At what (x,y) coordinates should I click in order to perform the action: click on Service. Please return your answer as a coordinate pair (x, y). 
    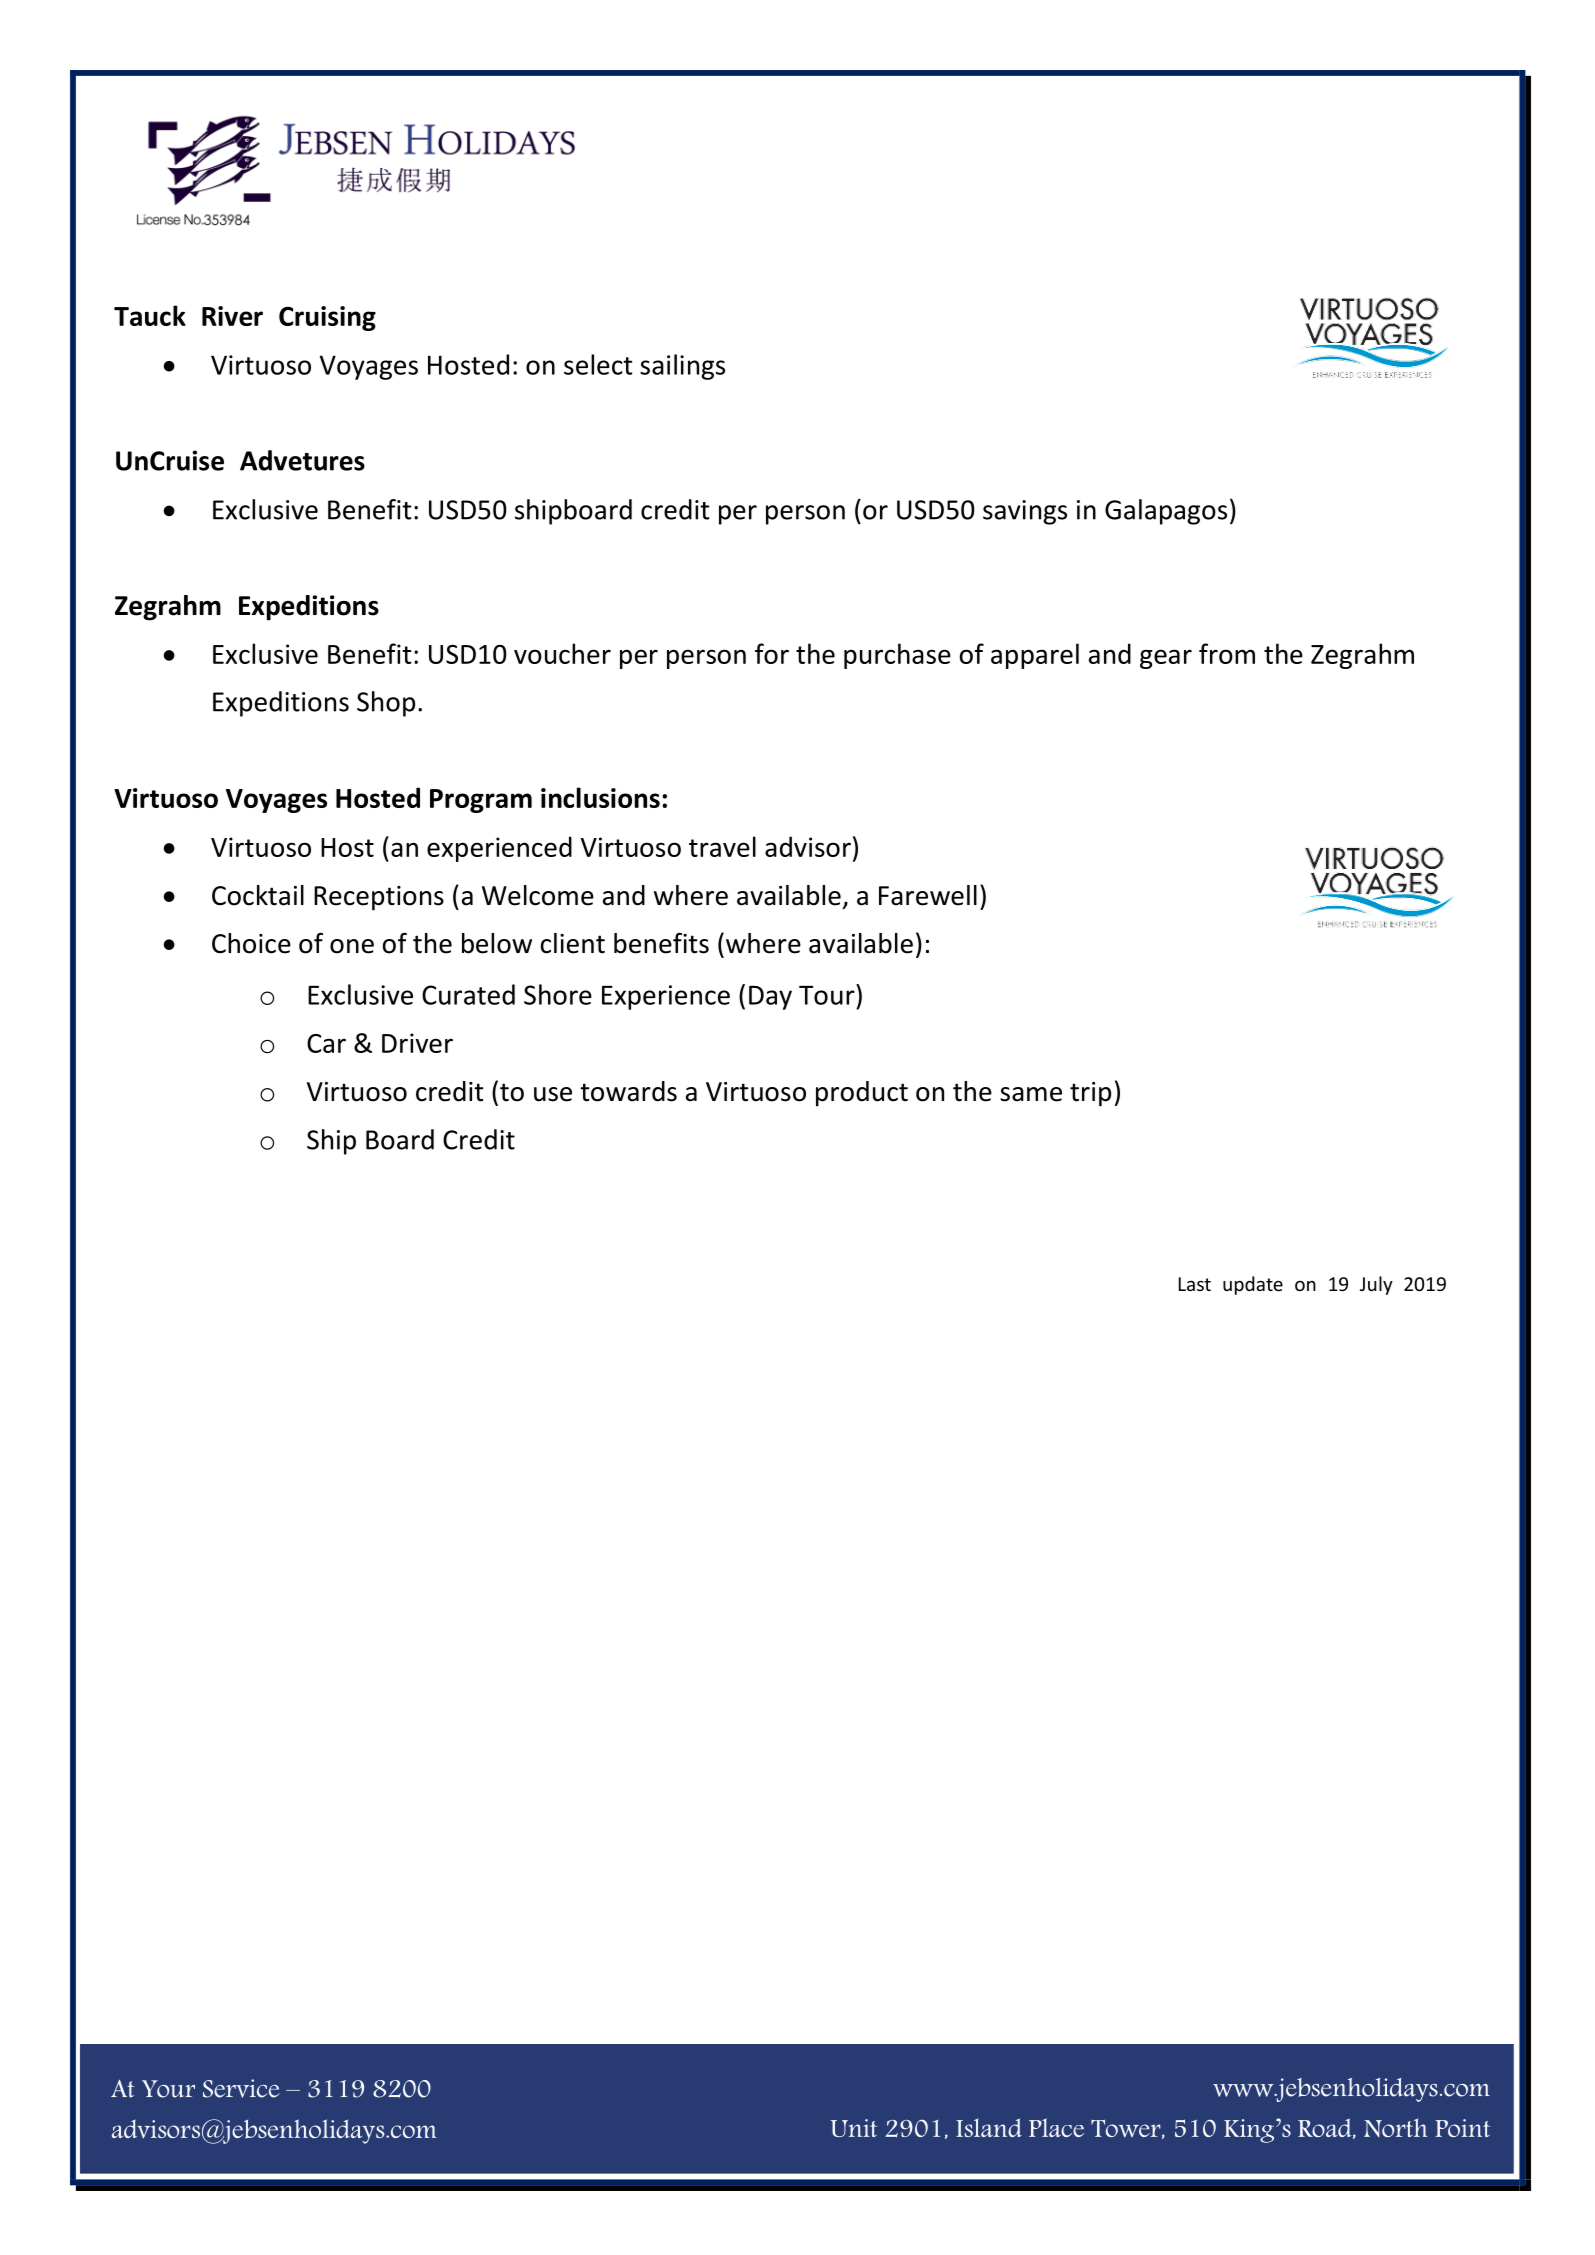
    Looking at the image, I should click on (241, 2088).
